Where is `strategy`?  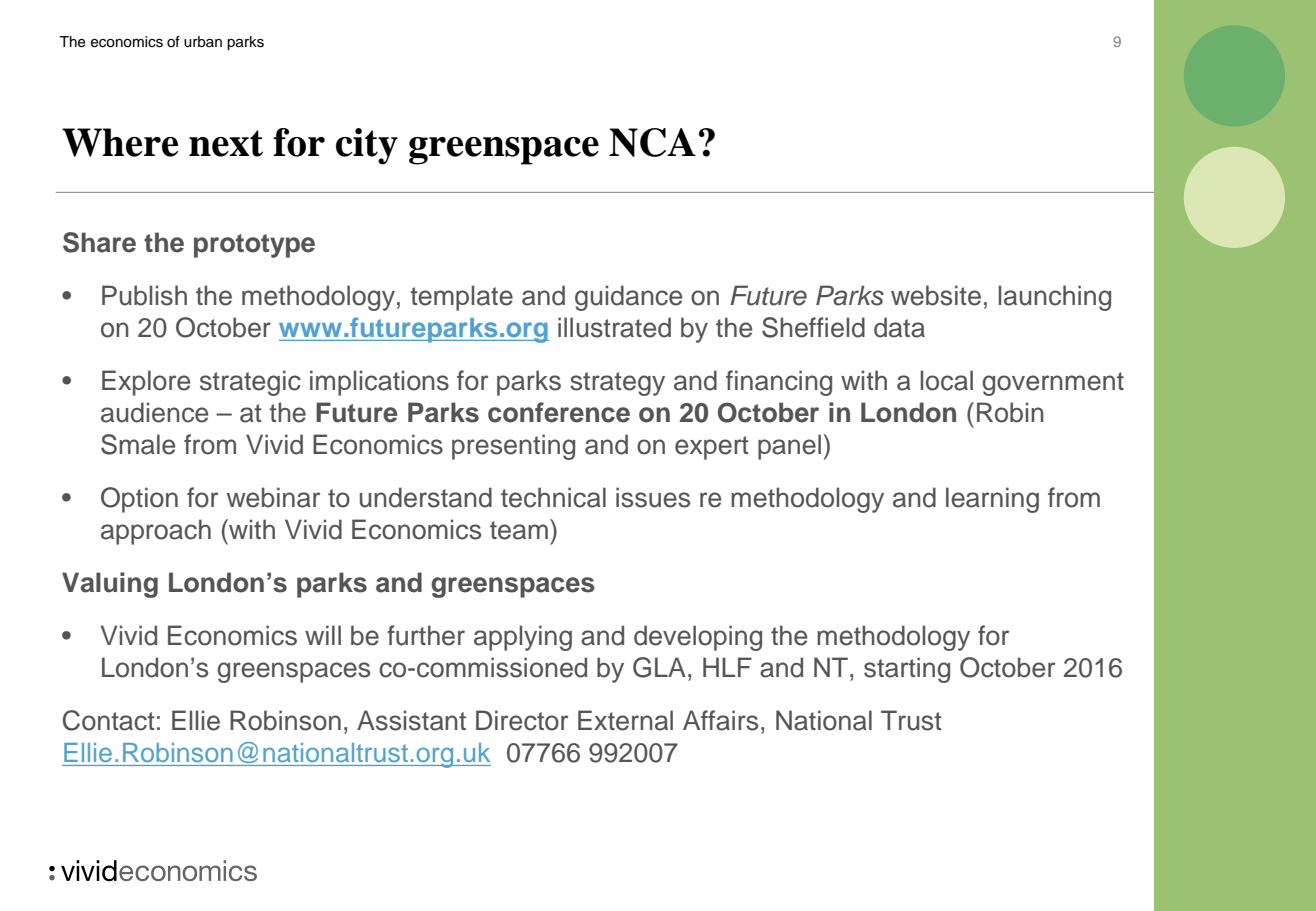 strategy is located at coordinates (617, 384).
